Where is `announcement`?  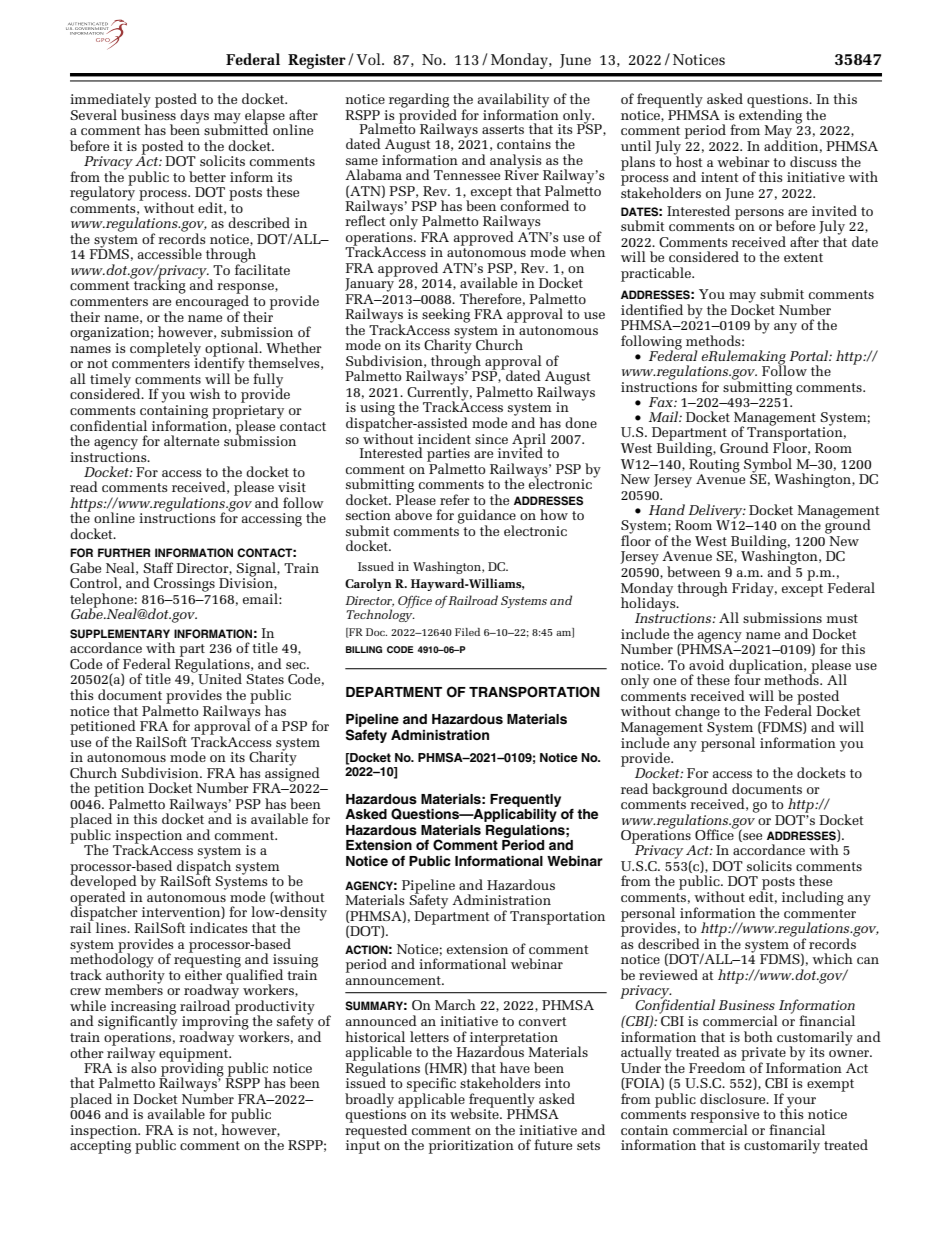 announcement is located at coordinates (394, 980).
